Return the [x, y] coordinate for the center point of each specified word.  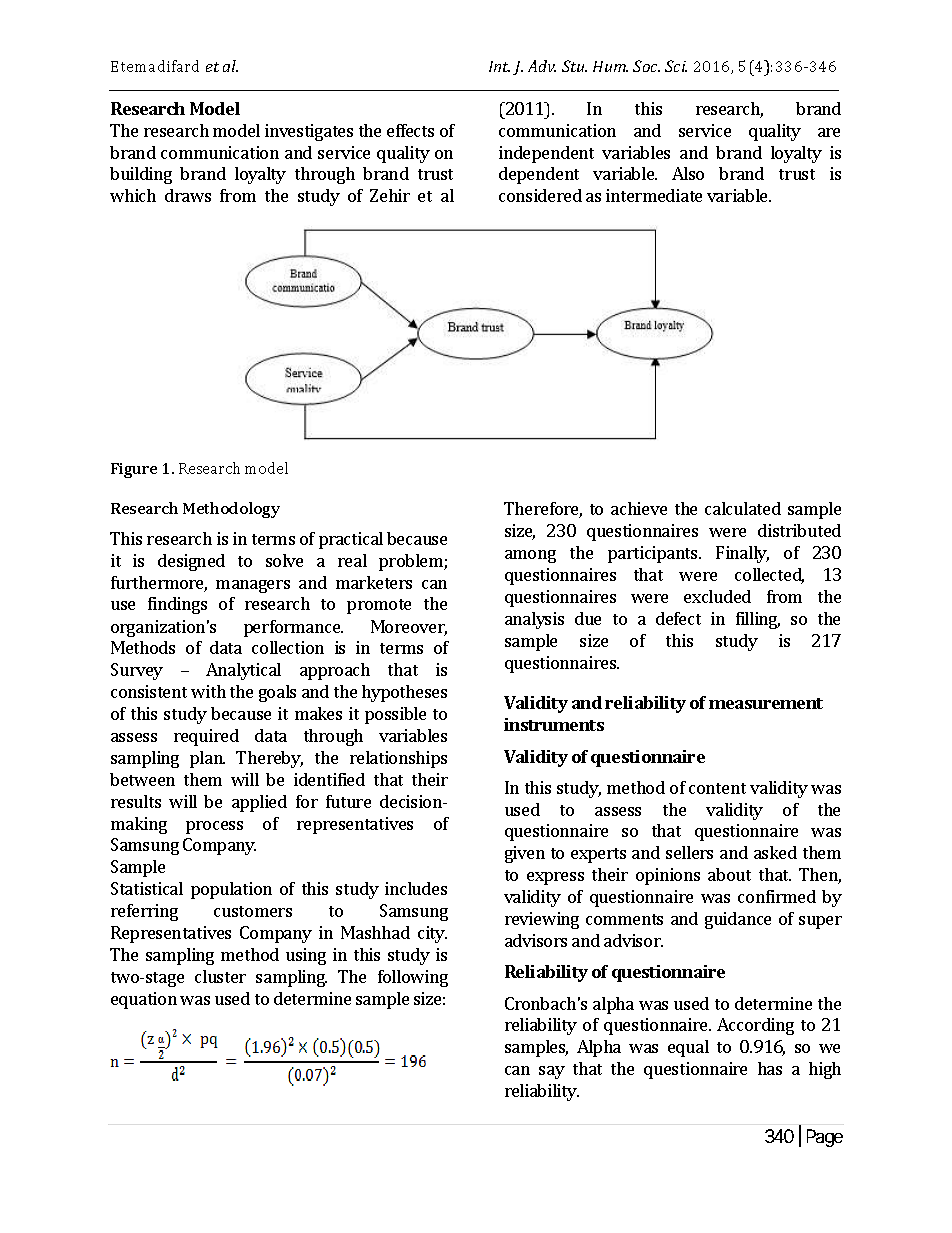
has [770, 1068]
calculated [743, 508]
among [530, 556]
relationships [398, 759]
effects [410, 130]
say [552, 1072]
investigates [309, 132]
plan [207, 759]
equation [144, 1000]
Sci [676, 66]
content [717, 788]
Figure [134, 470]
